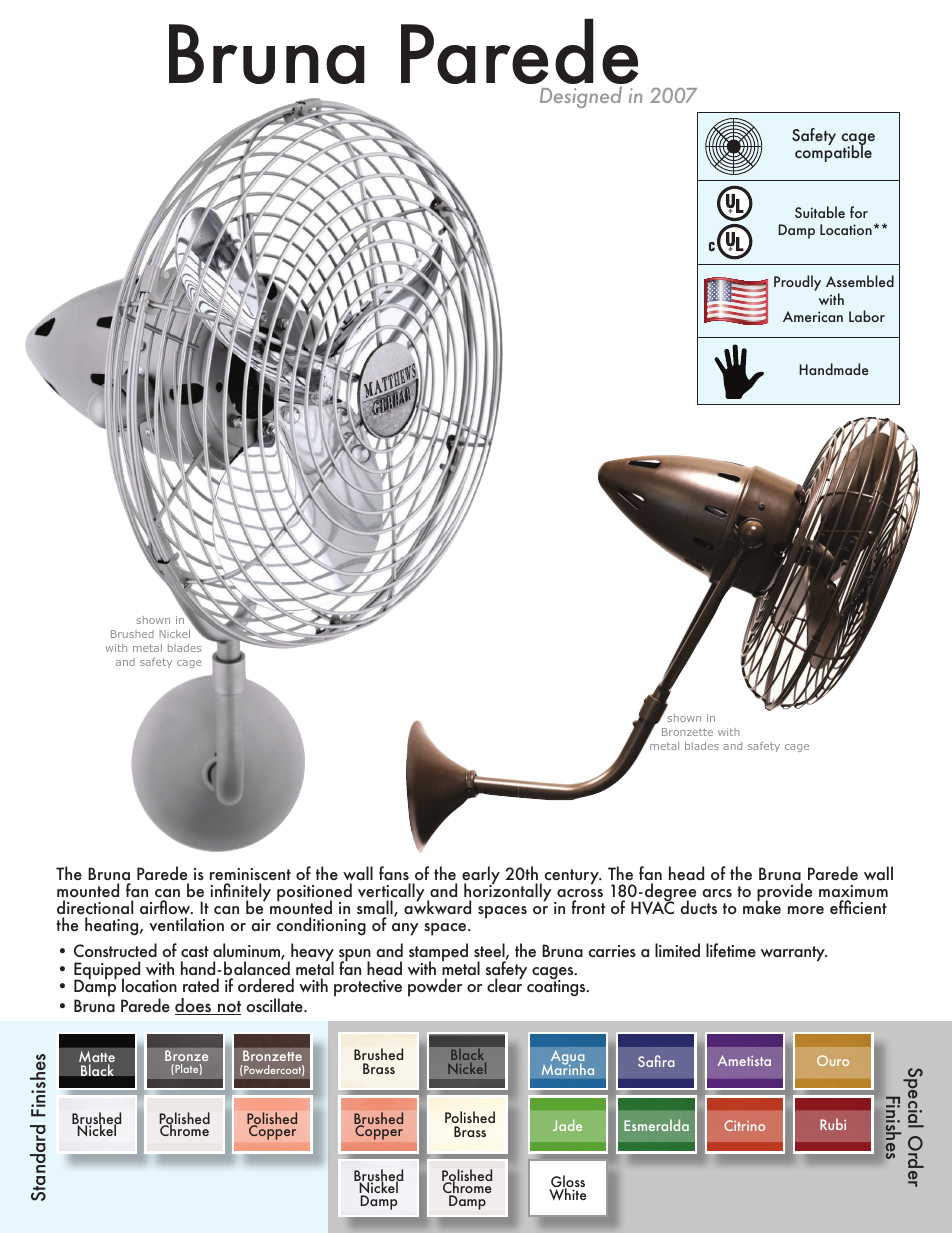 This image has height=1233, width=952. What do you see at coordinates (581, 97) in the image?
I see `Designed` at bounding box center [581, 97].
